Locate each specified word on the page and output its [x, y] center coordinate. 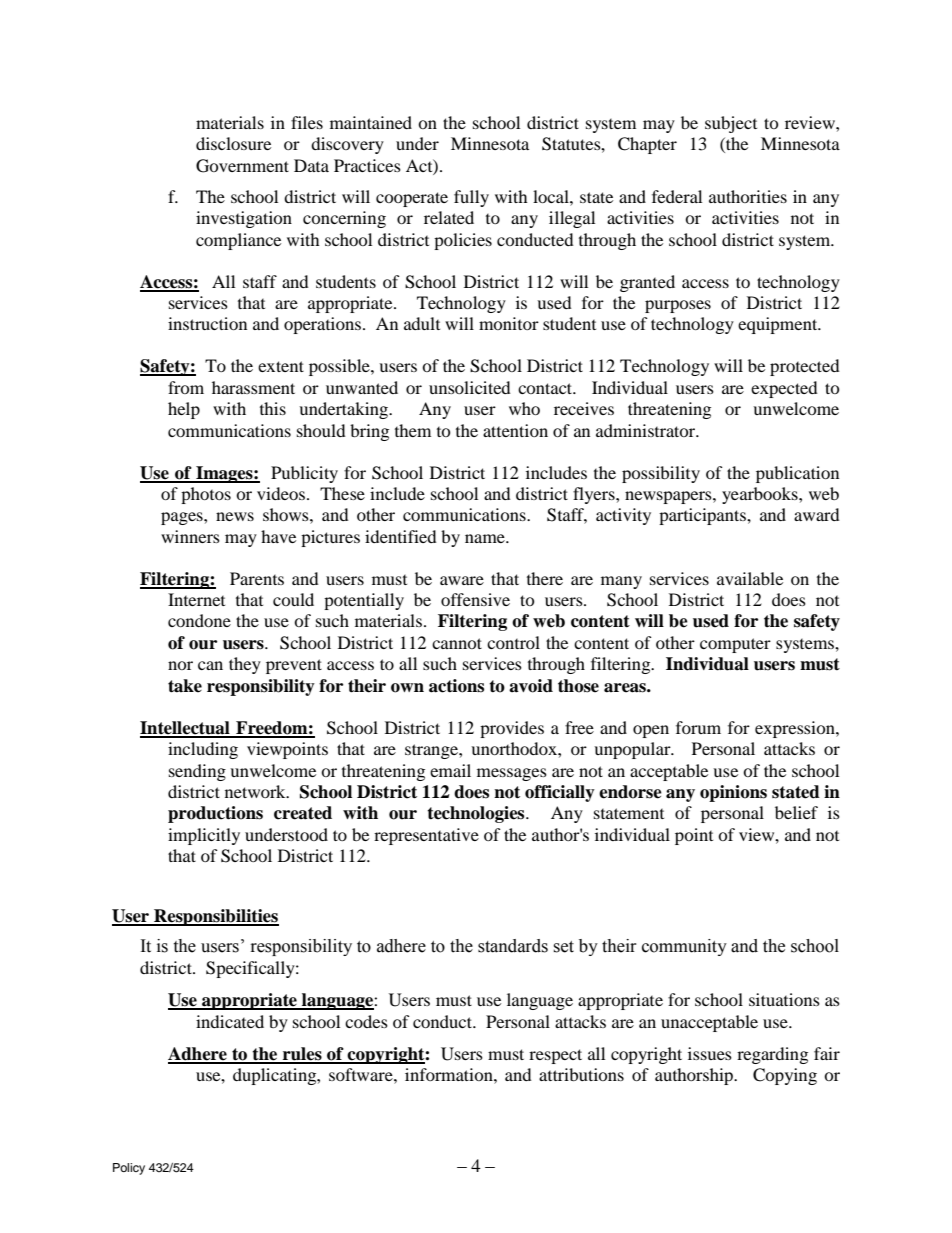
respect [555, 1056]
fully [471, 198]
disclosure [233, 143]
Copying [785, 1076]
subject [731, 124]
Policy [129, 1169]
